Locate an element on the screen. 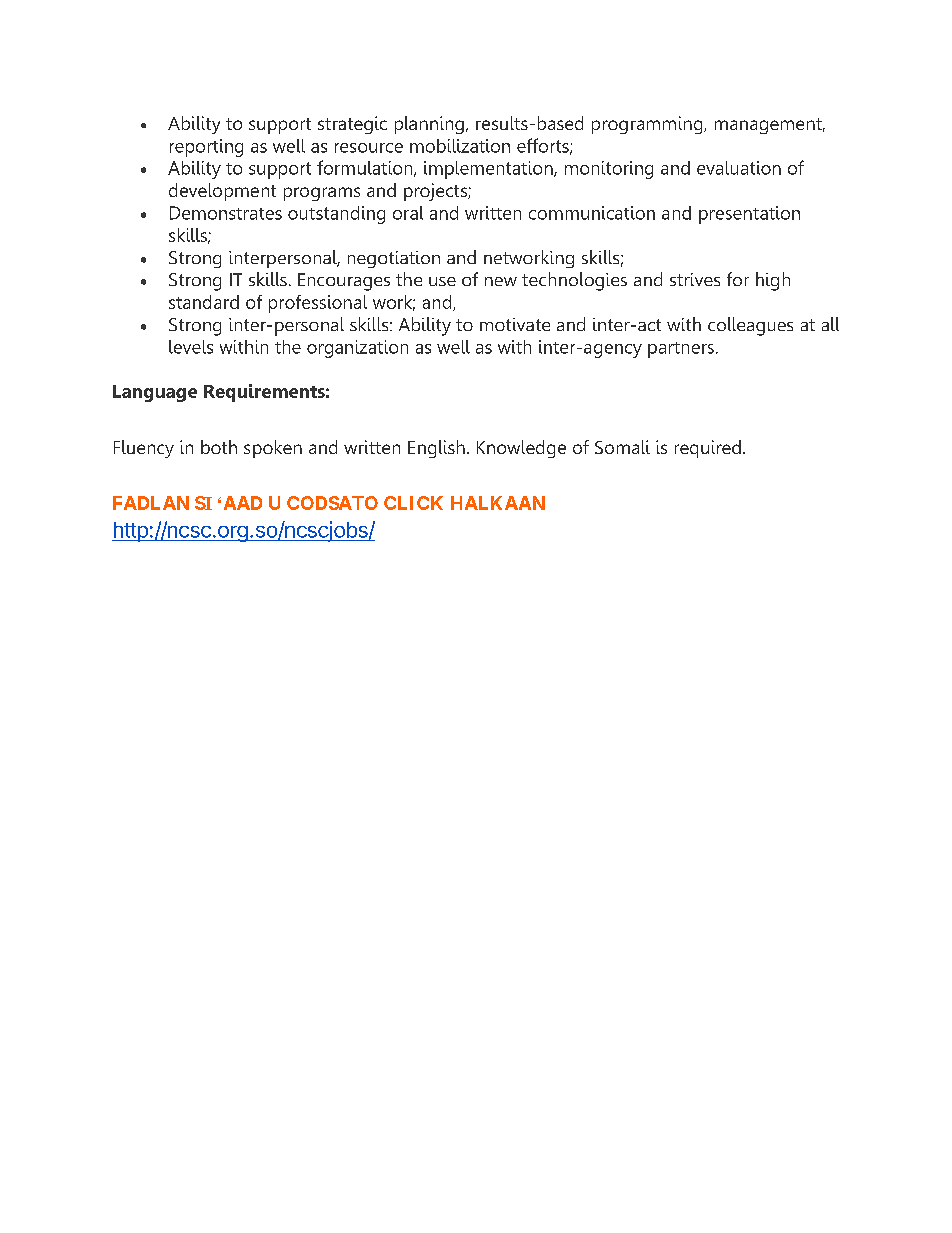 The width and height of the screenshot is (952, 1233). required is located at coordinates (708, 449).
